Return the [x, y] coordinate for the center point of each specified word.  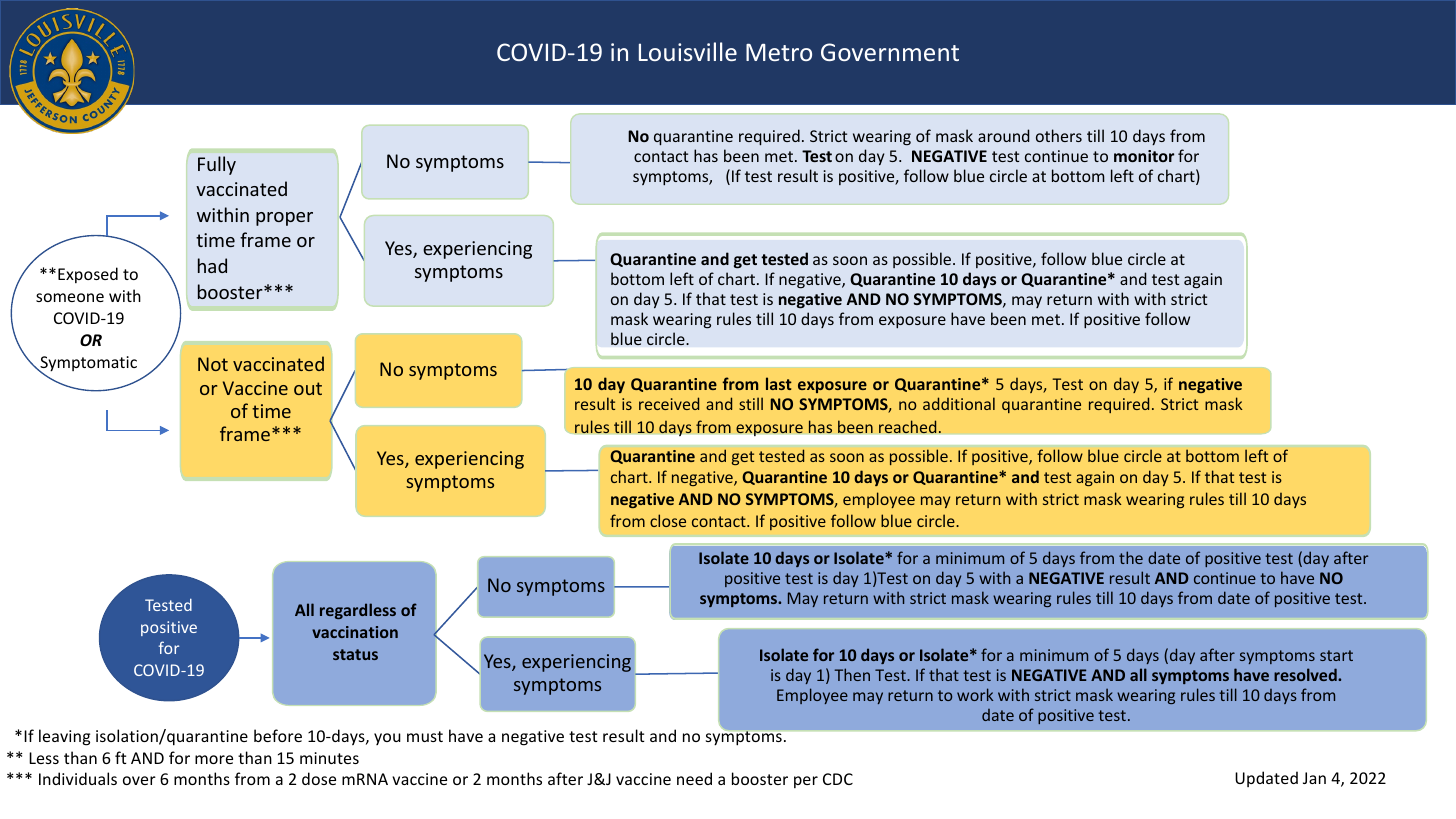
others [1059, 135]
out [308, 388]
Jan [1314, 778]
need [694, 778]
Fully [217, 165]
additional [959, 403]
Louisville [688, 51]
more [214, 759]
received [669, 403]
